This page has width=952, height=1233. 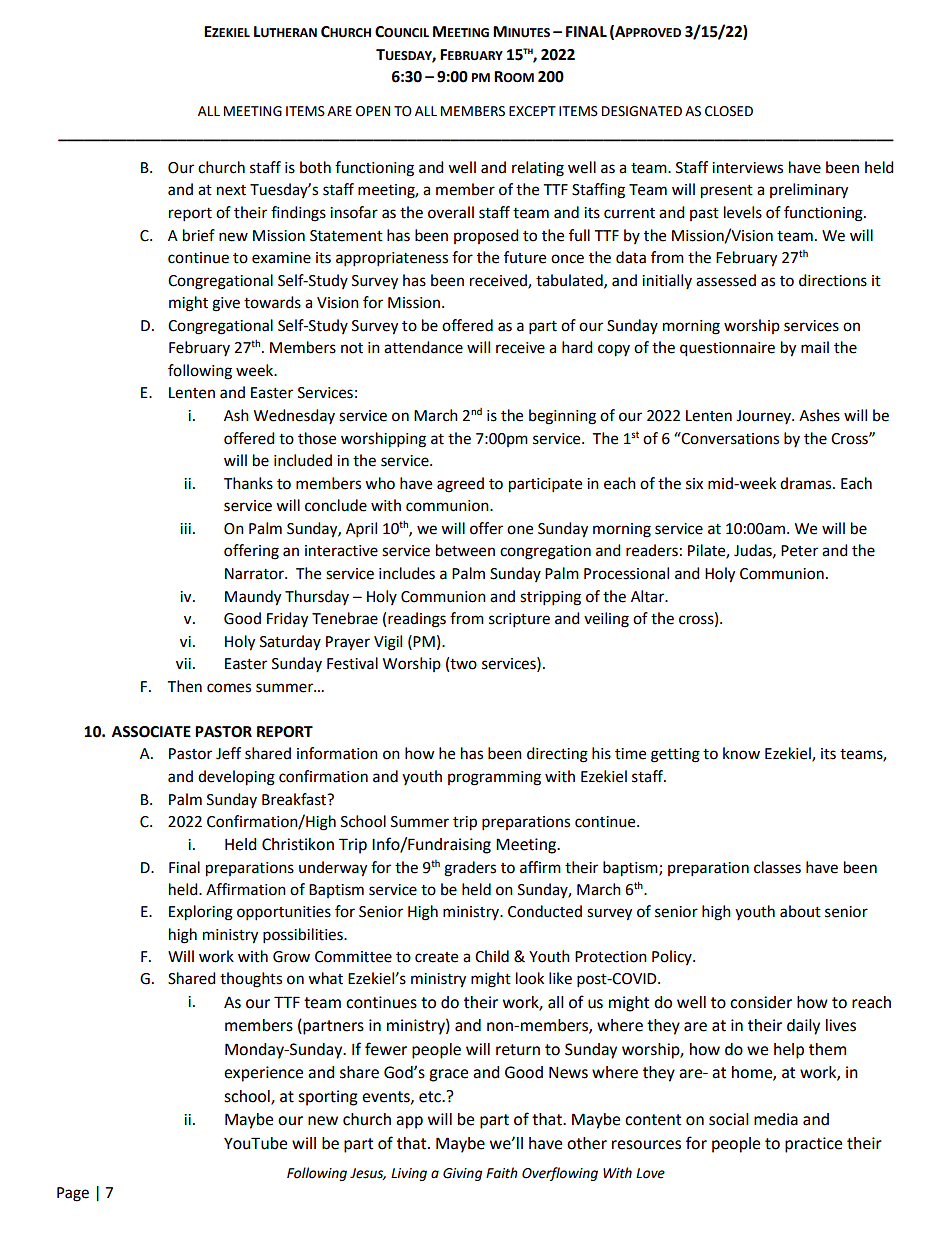 What do you see at coordinates (73, 1194) in the page?
I see `Page` at bounding box center [73, 1194].
